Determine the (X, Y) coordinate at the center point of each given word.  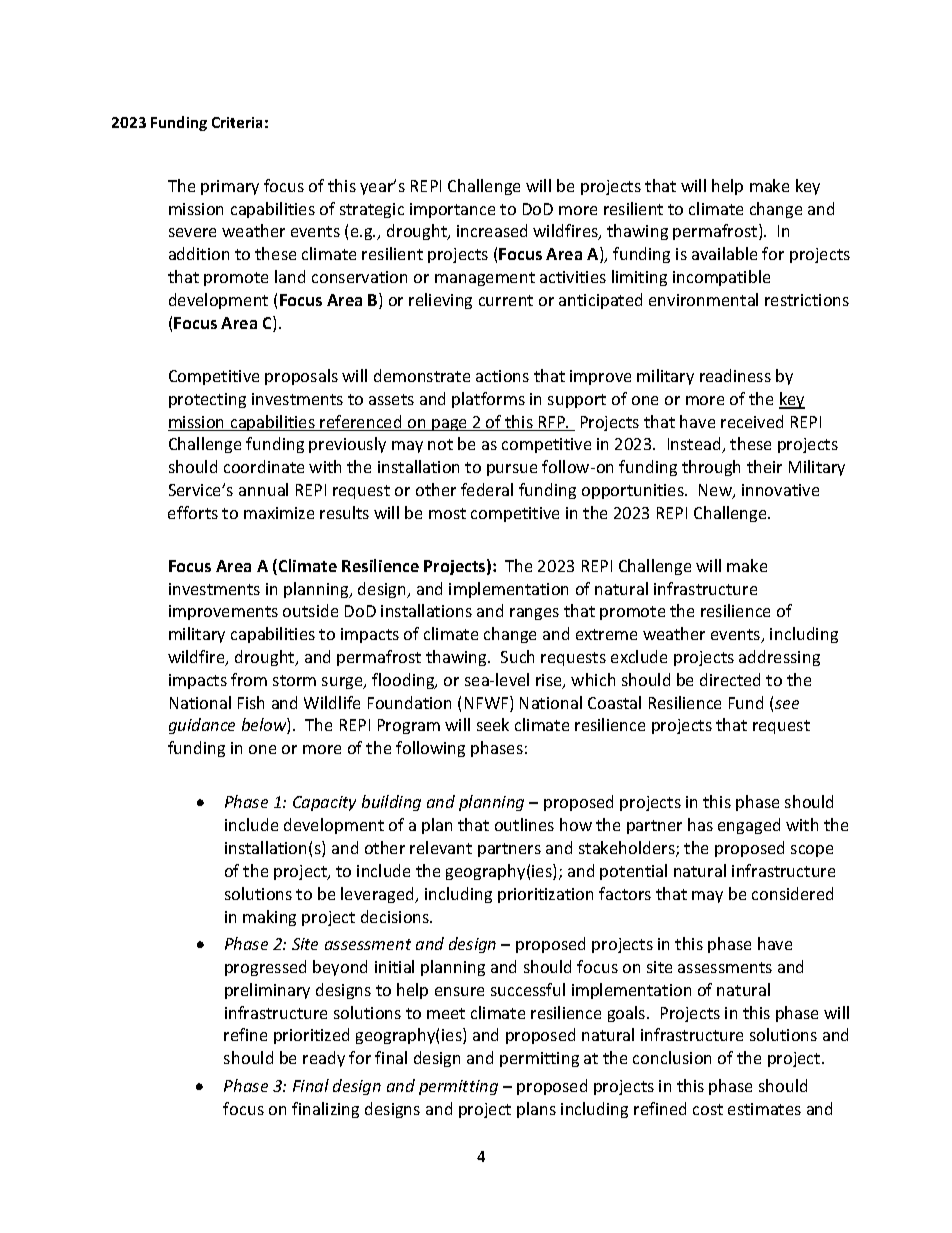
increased (492, 230)
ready (324, 1059)
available (724, 253)
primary (230, 187)
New (716, 491)
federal (487, 489)
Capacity (324, 803)
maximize (279, 513)
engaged (749, 826)
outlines (524, 824)
